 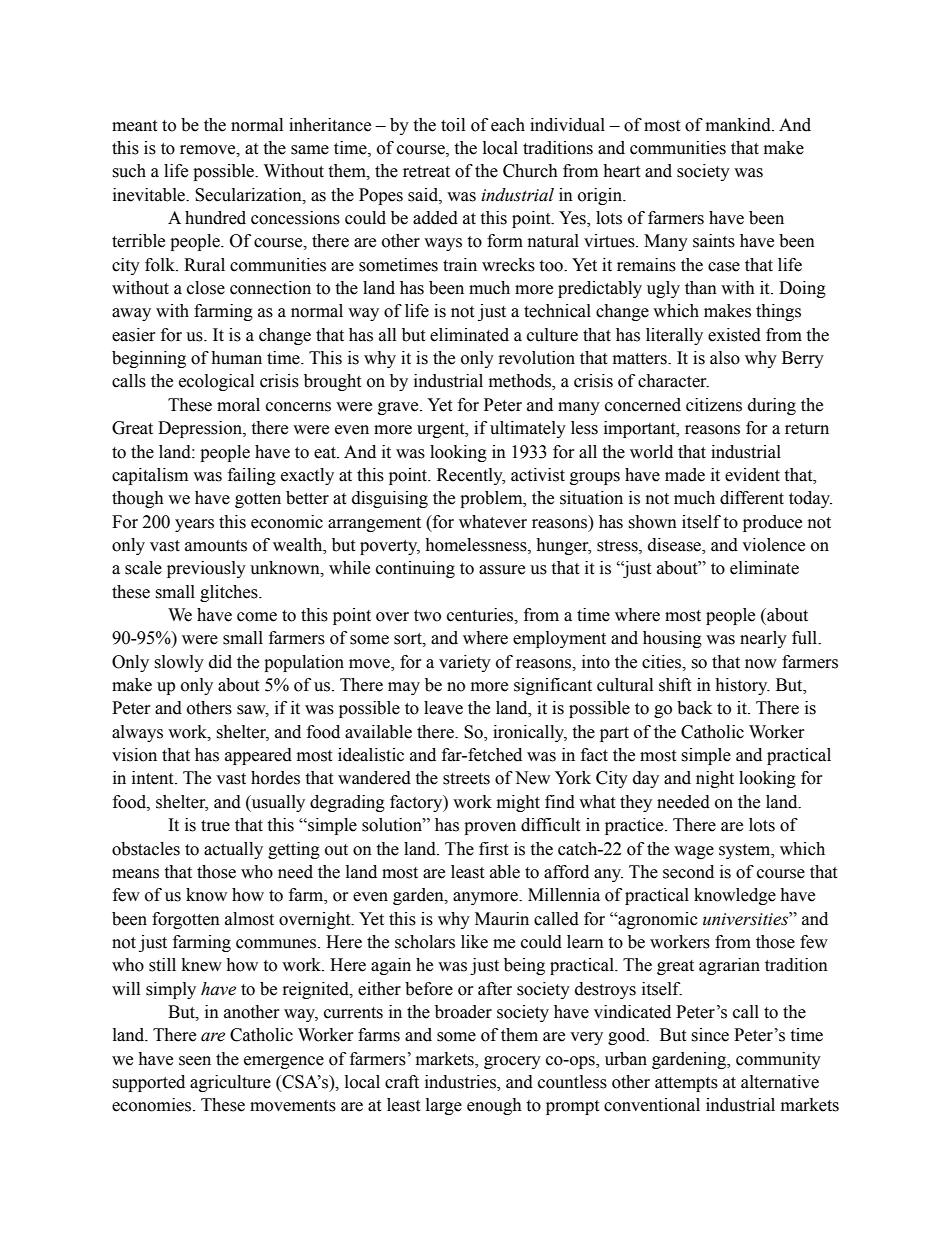 What do you see at coordinates (453, 125) in the screenshot?
I see `toil` at bounding box center [453, 125].
